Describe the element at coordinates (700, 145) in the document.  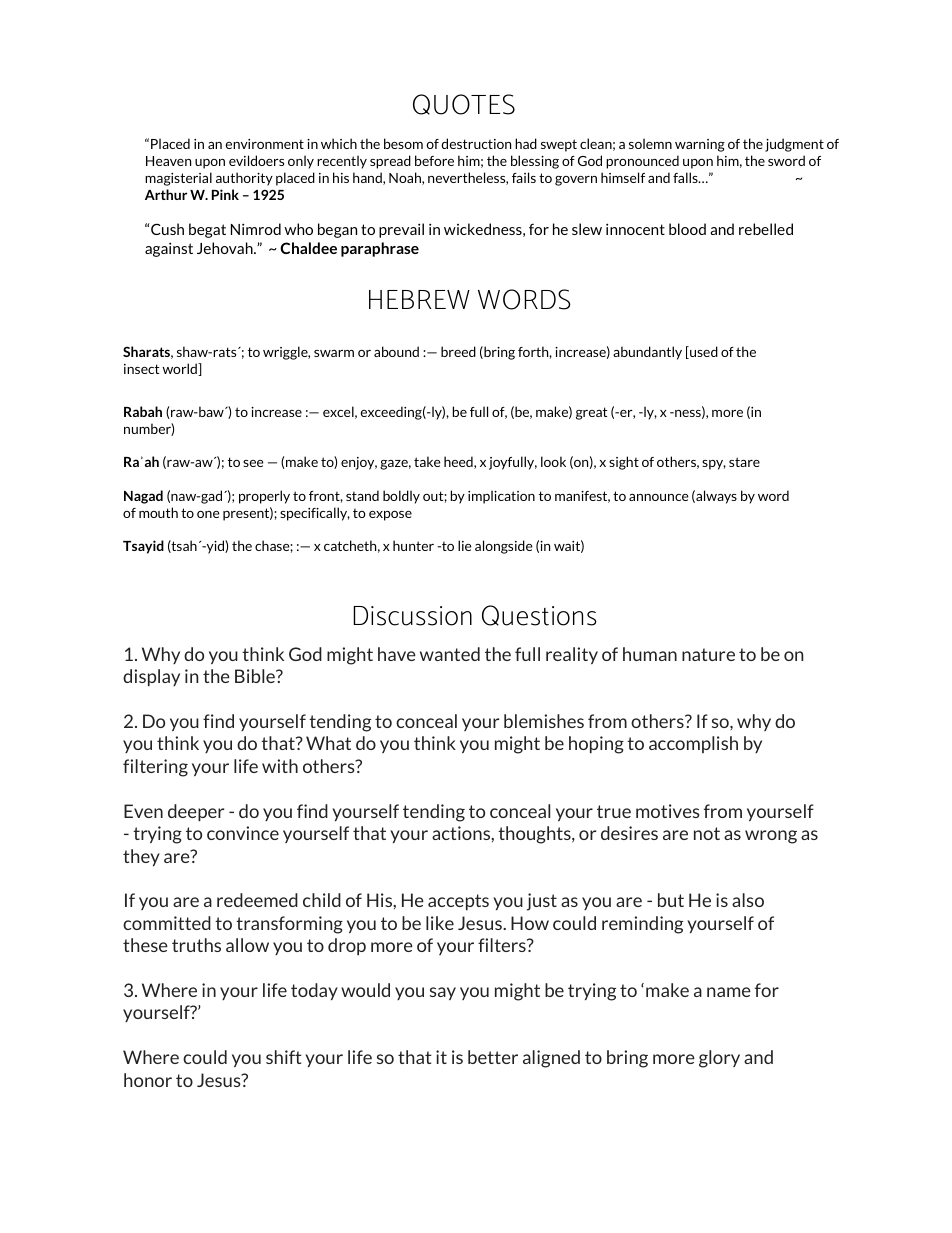
I see `warning` at that location.
